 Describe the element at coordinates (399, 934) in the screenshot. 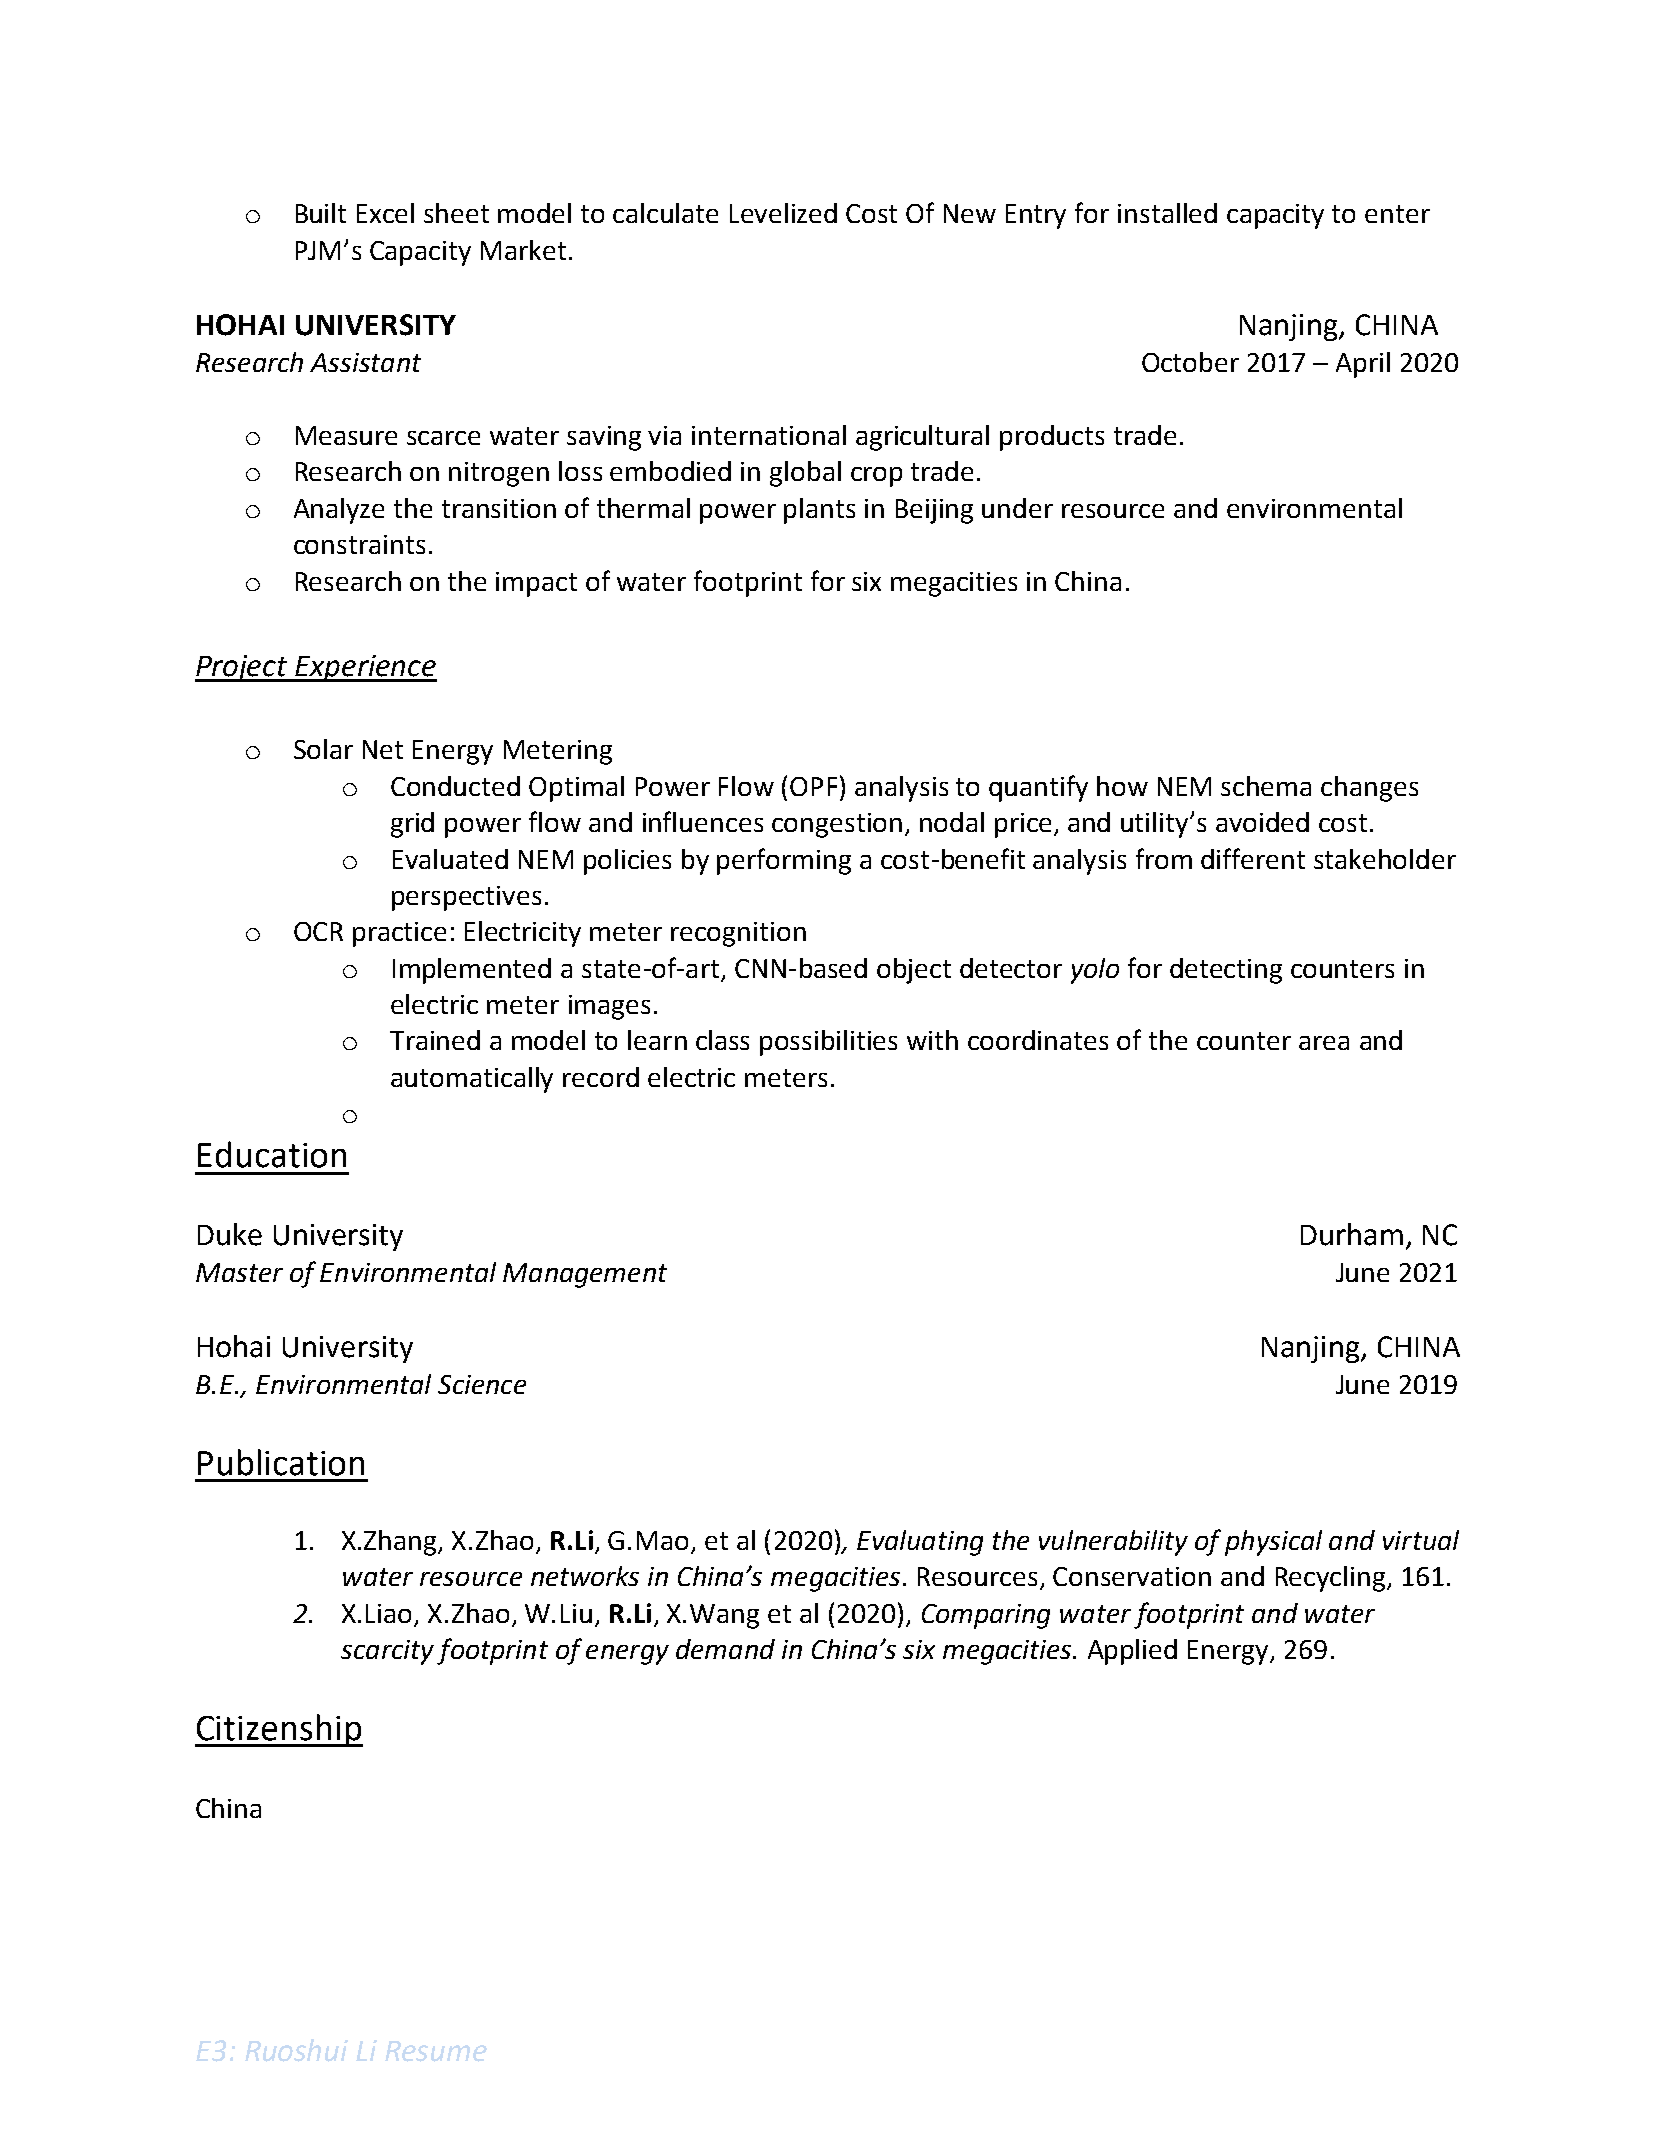

I see `practice` at that location.
